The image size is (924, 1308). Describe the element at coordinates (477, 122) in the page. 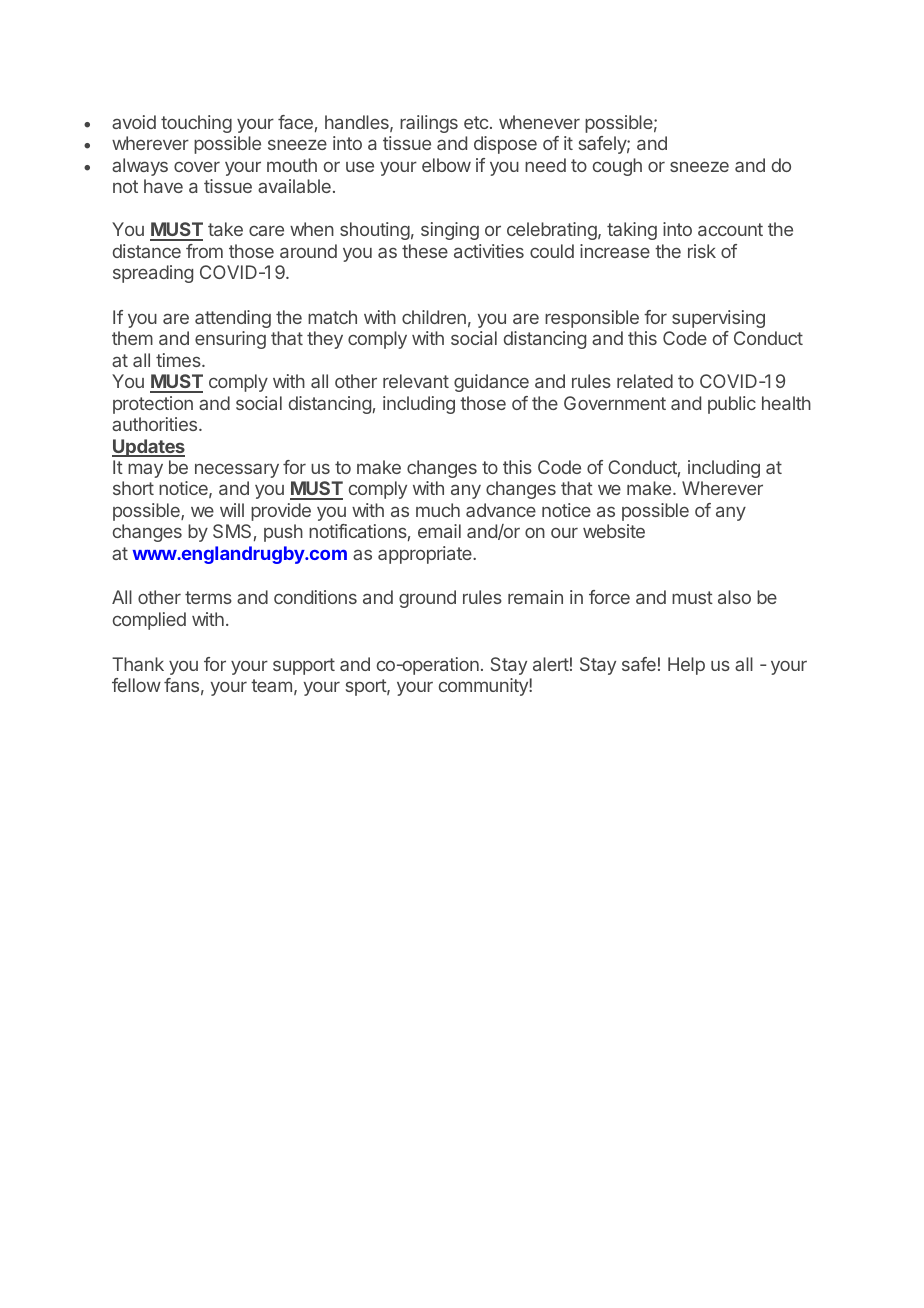

I see `etc` at that location.
